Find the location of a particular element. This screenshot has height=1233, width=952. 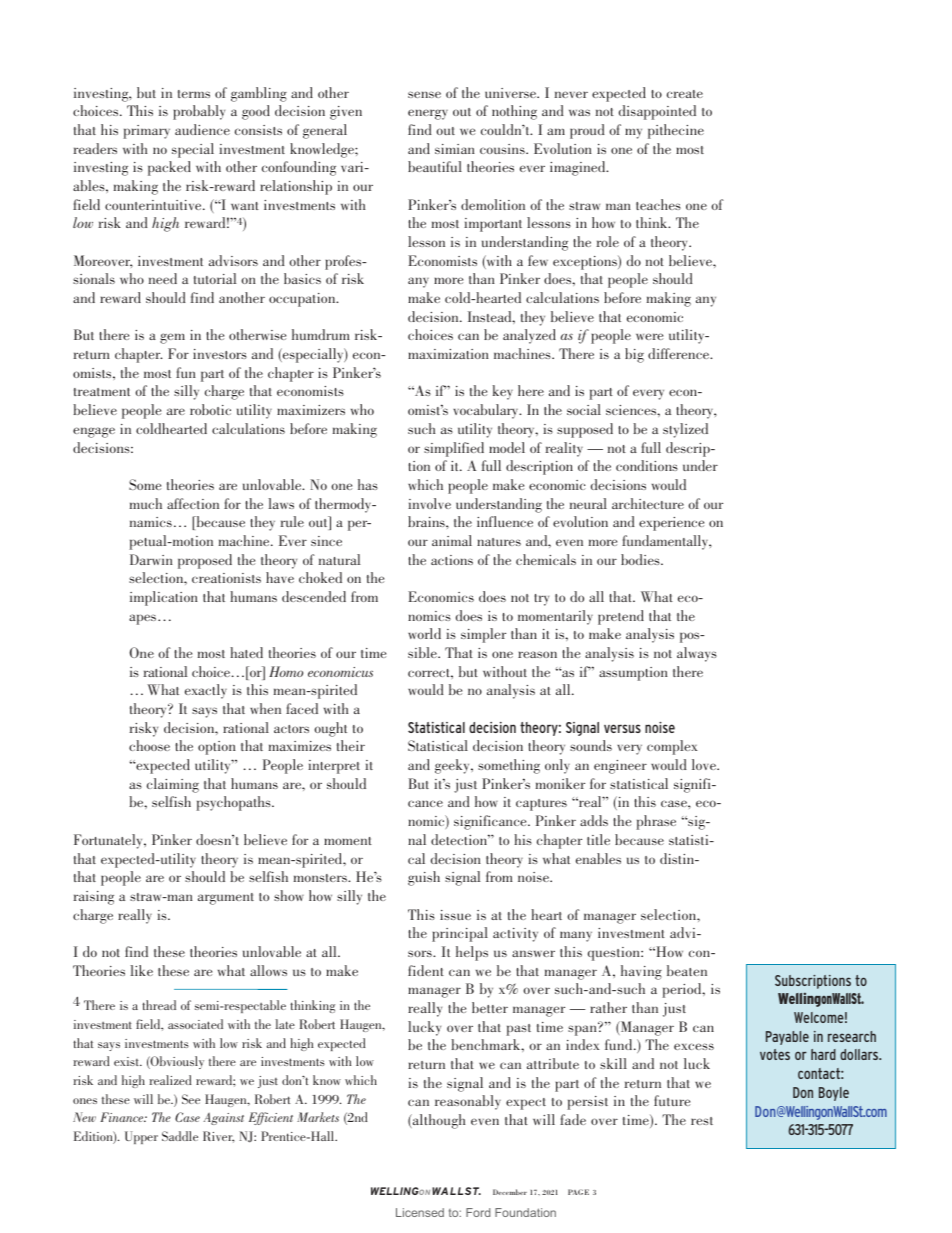

December is located at coordinates (510, 1192).
